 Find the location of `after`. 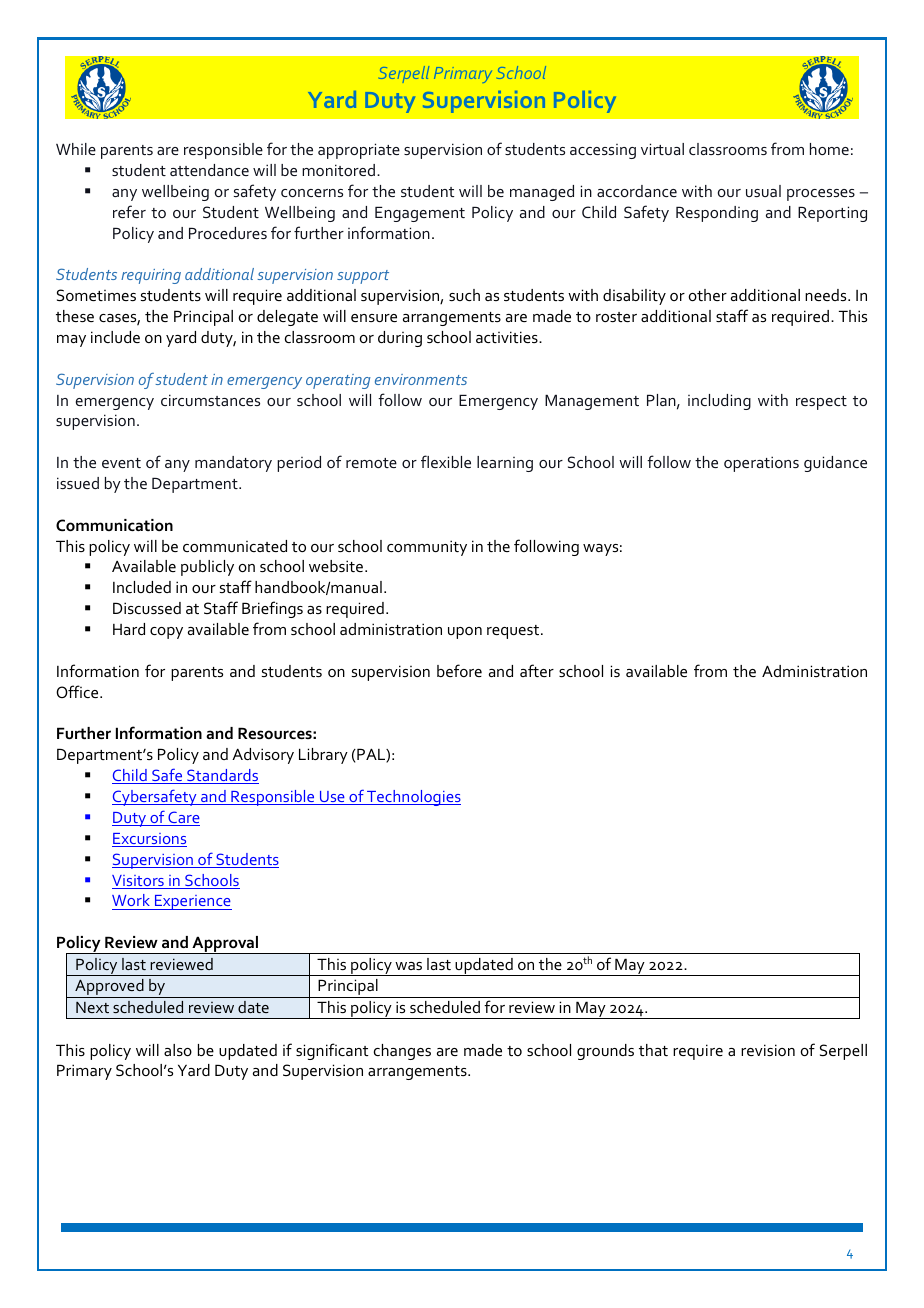

after is located at coordinates (537, 670).
